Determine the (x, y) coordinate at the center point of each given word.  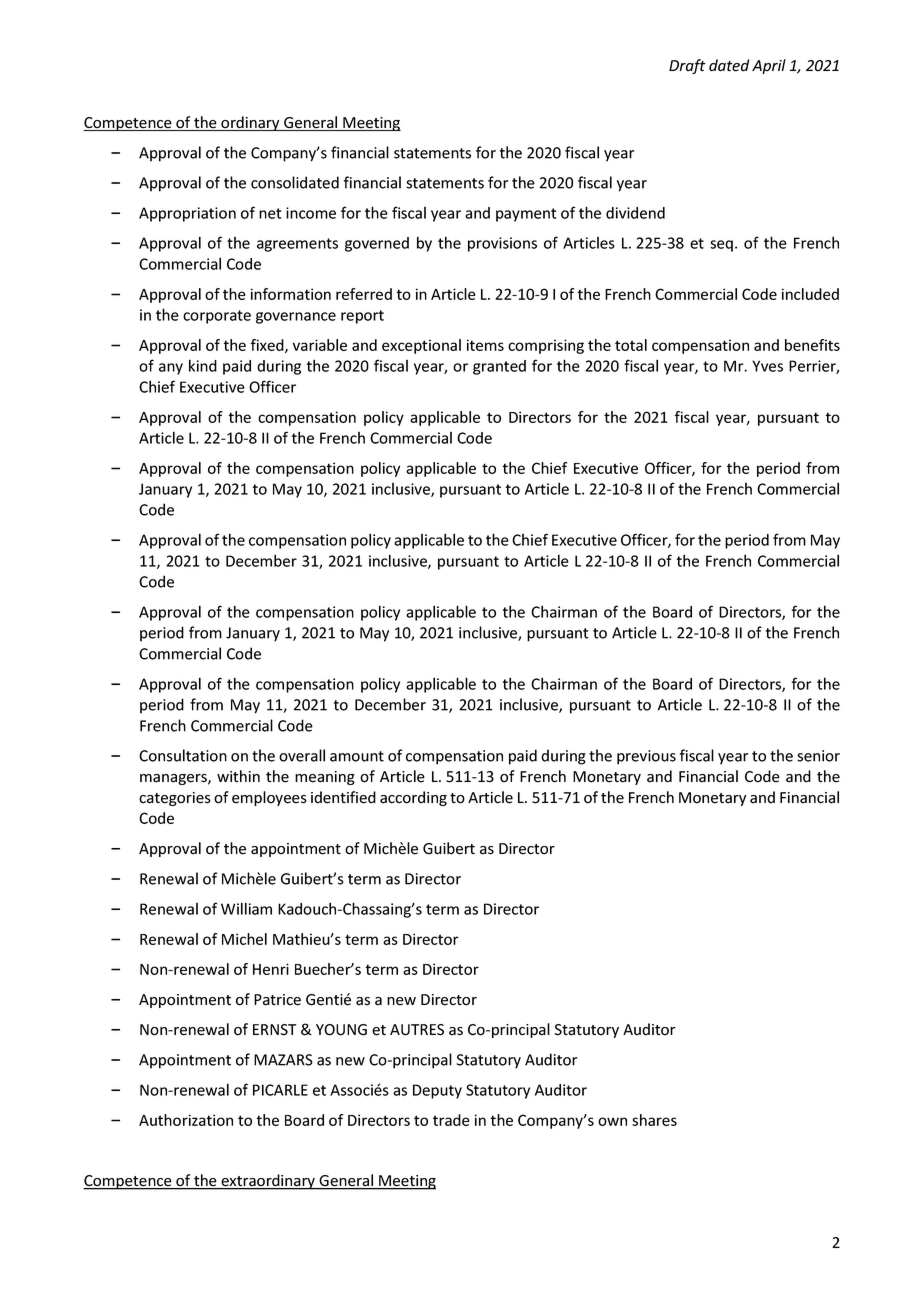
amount (357, 756)
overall (302, 755)
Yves (767, 366)
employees (269, 798)
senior (818, 756)
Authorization (186, 1120)
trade (451, 1120)
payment (526, 215)
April (769, 66)
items (485, 345)
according (413, 798)
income (311, 213)
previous (646, 757)
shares (654, 1120)
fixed (268, 346)
